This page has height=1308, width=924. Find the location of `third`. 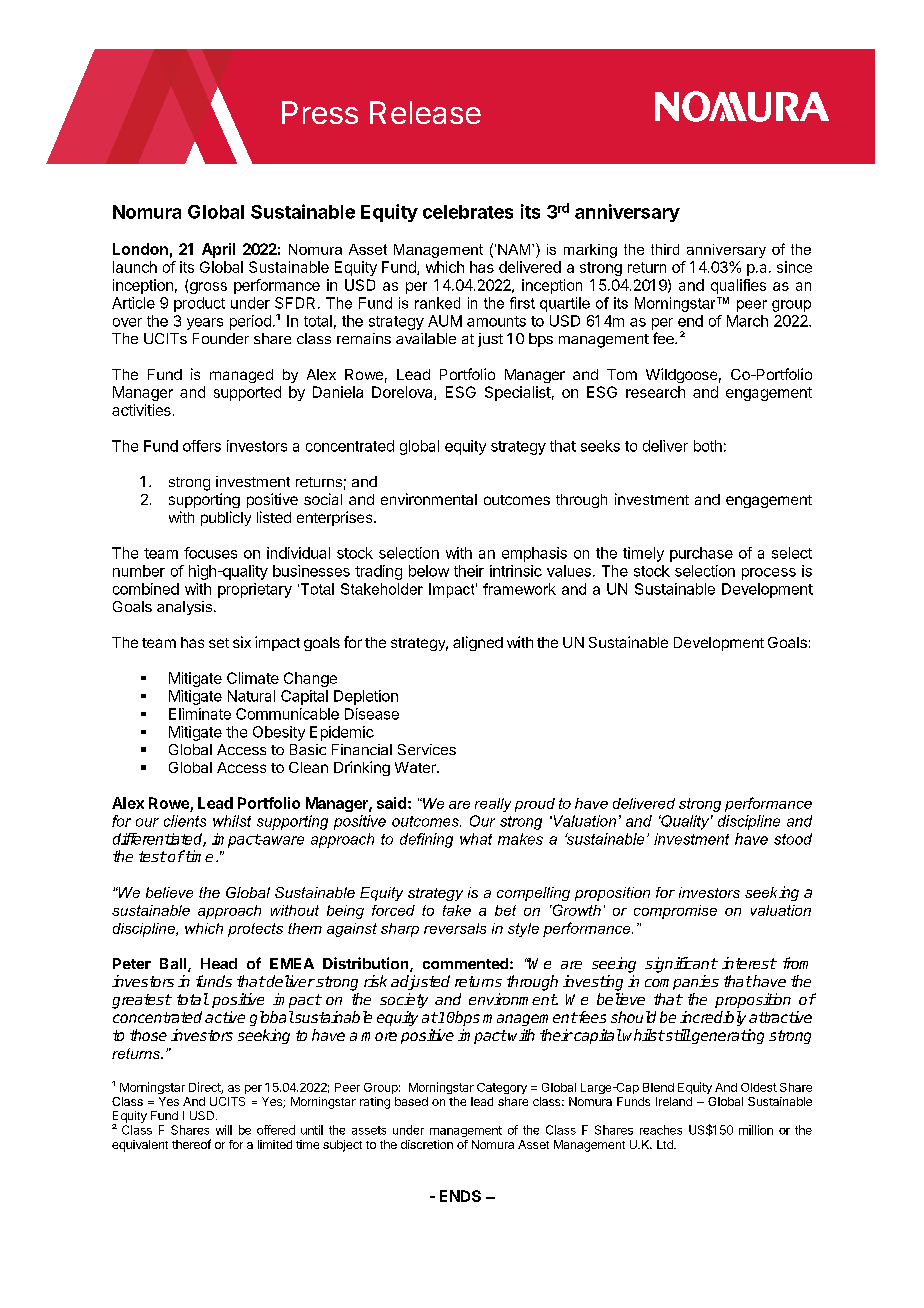

third is located at coordinates (665, 249).
